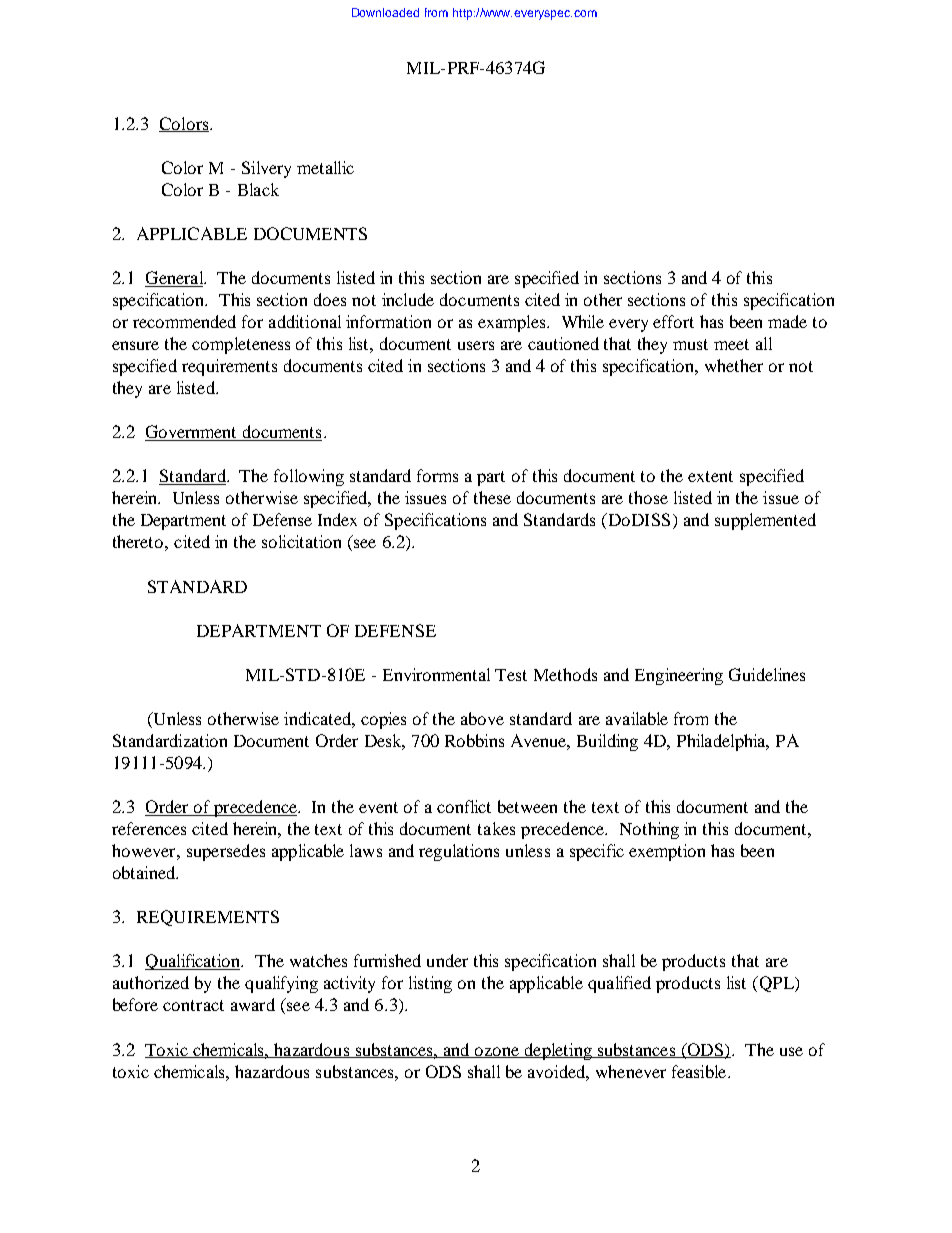 The height and width of the page is (1233, 952). What do you see at coordinates (193, 1005) in the page?
I see `contract` at bounding box center [193, 1005].
